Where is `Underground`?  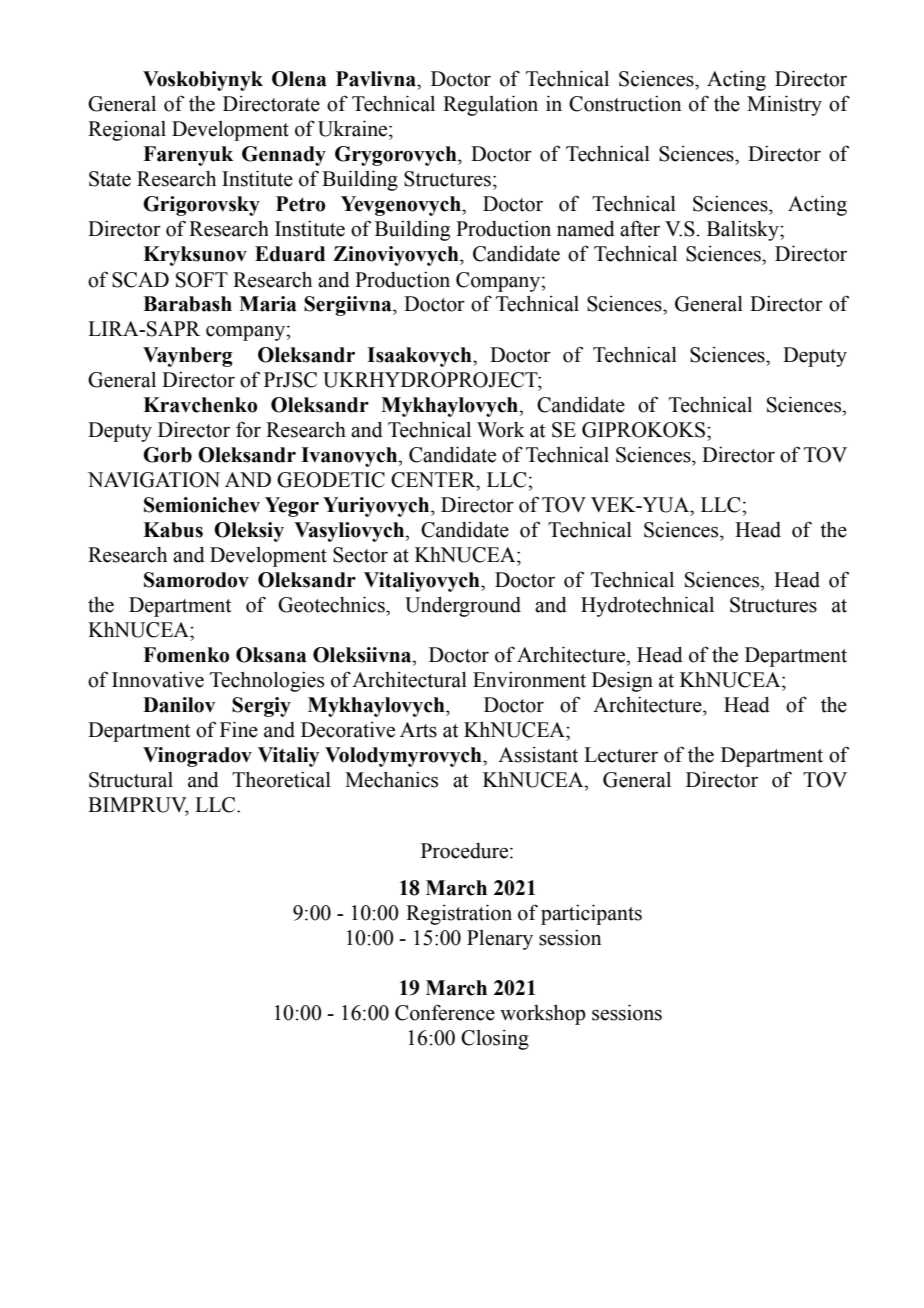 Underground is located at coordinates (463, 606).
